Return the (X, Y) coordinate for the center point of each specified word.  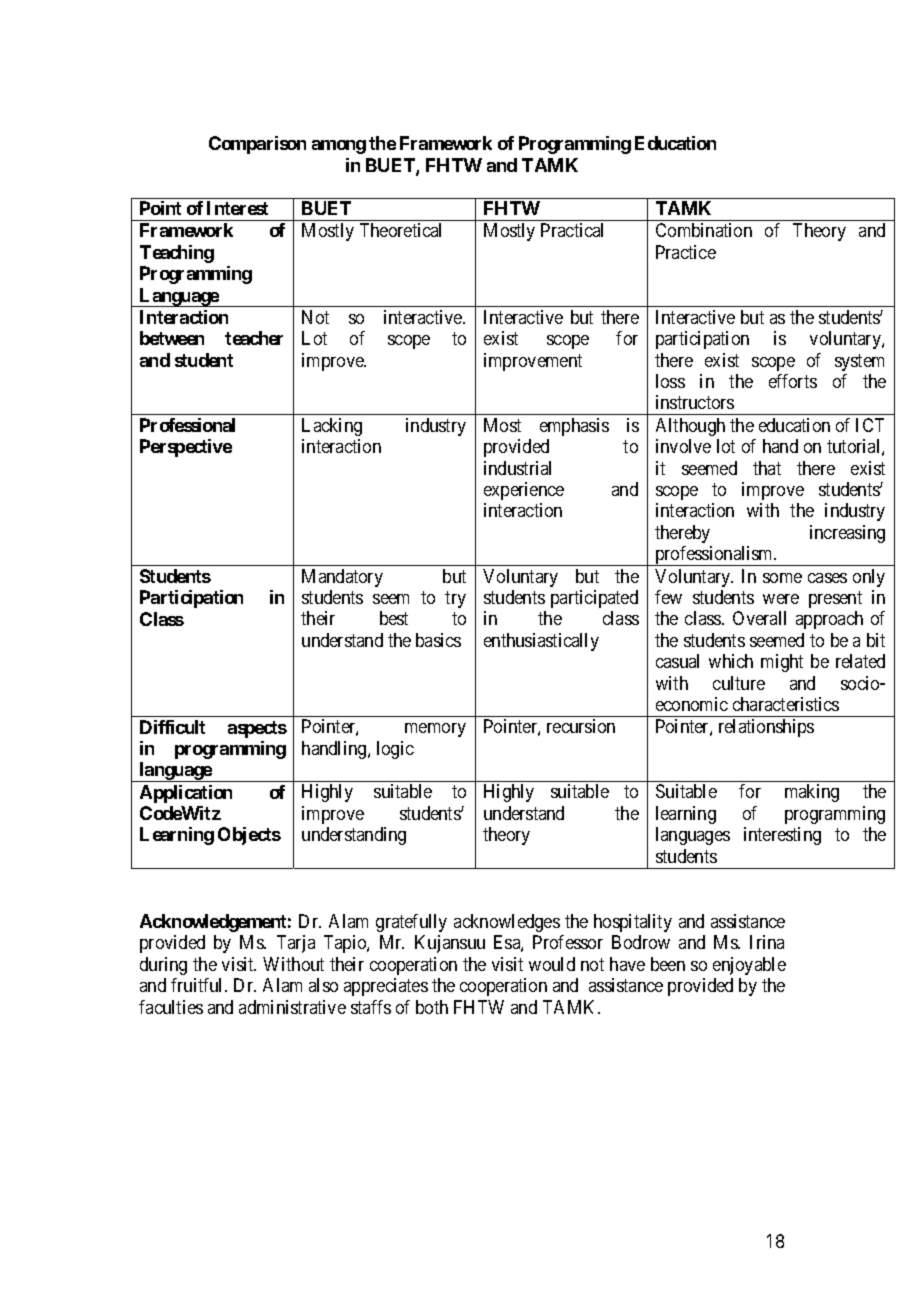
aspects (257, 729)
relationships (766, 728)
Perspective (186, 448)
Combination (704, 230)
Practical (572, 230)
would (552, 964)
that (767, 468)
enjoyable (749, 966)
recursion (581, 726)
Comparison (257, 145)
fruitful (198, 985)
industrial (517, 468)
